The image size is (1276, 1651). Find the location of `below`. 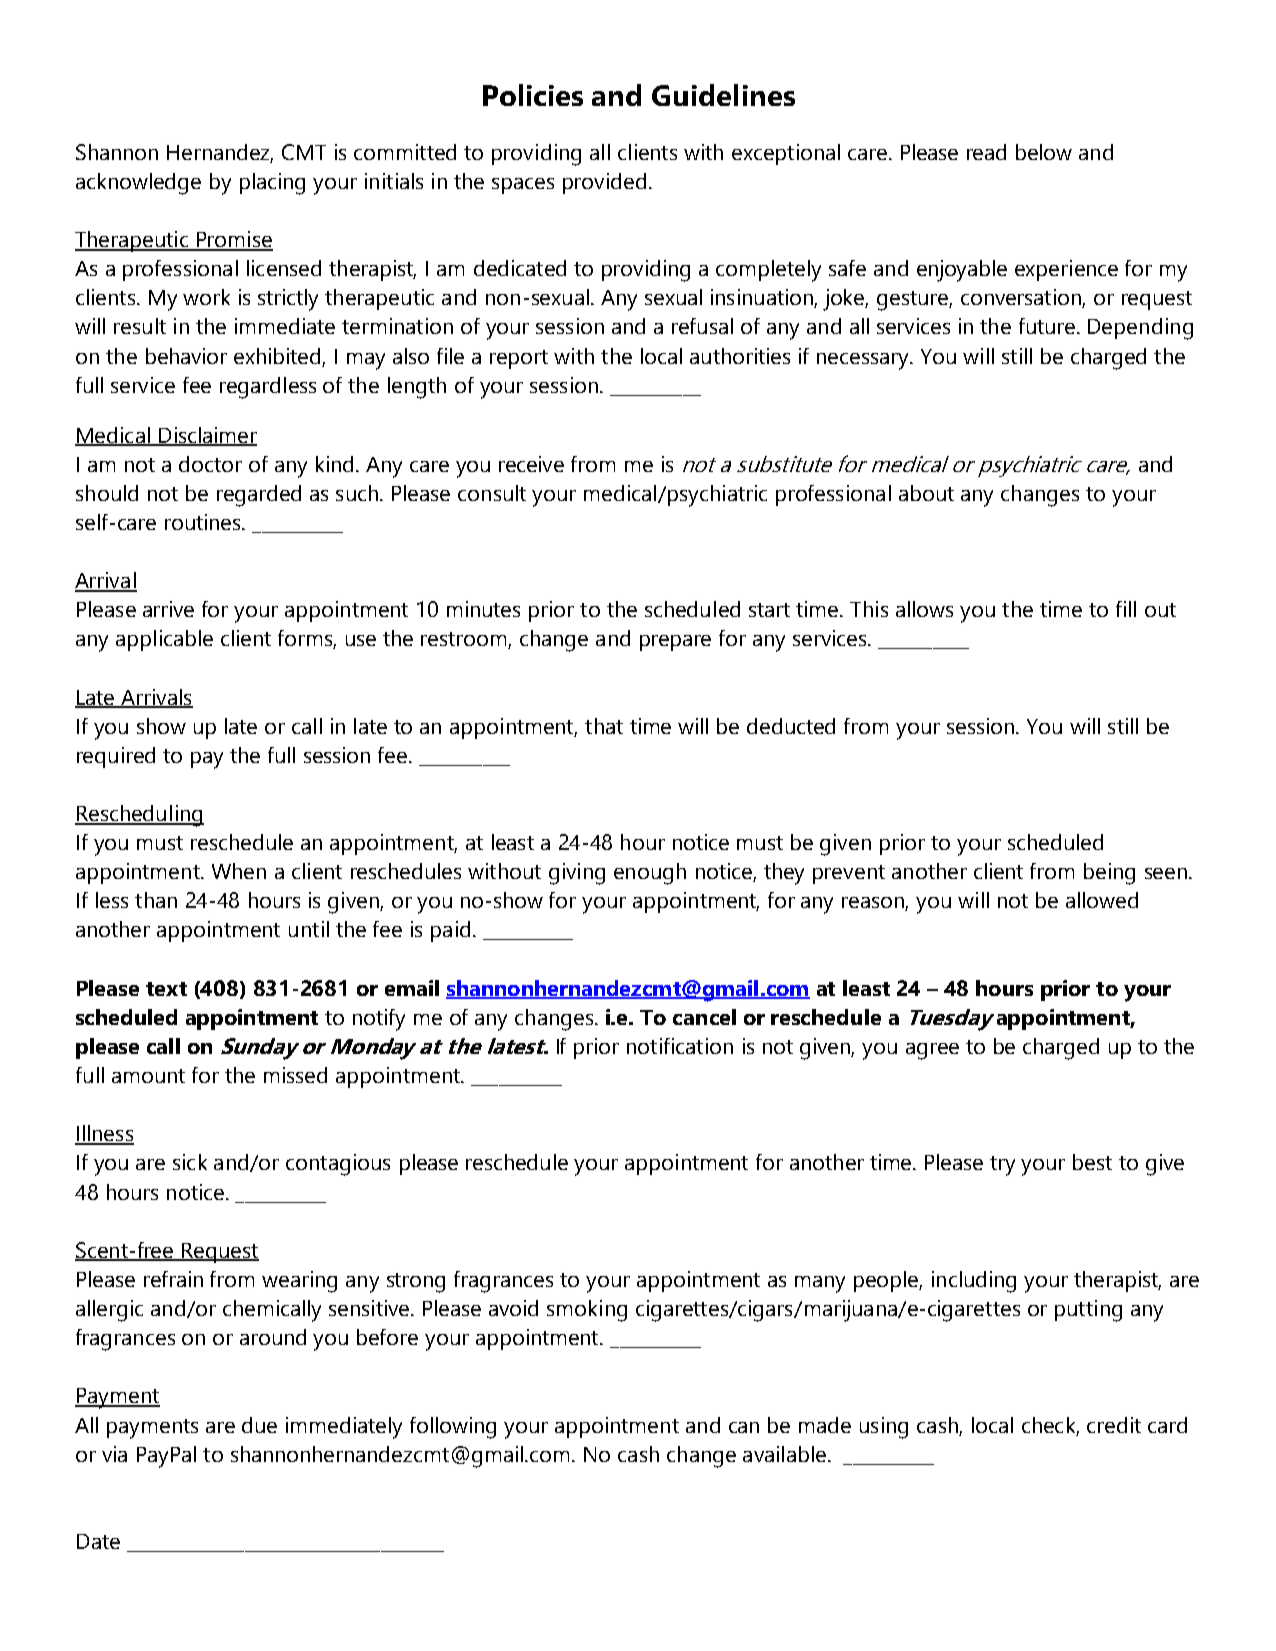

below is located at coordinates (1044, 152).
